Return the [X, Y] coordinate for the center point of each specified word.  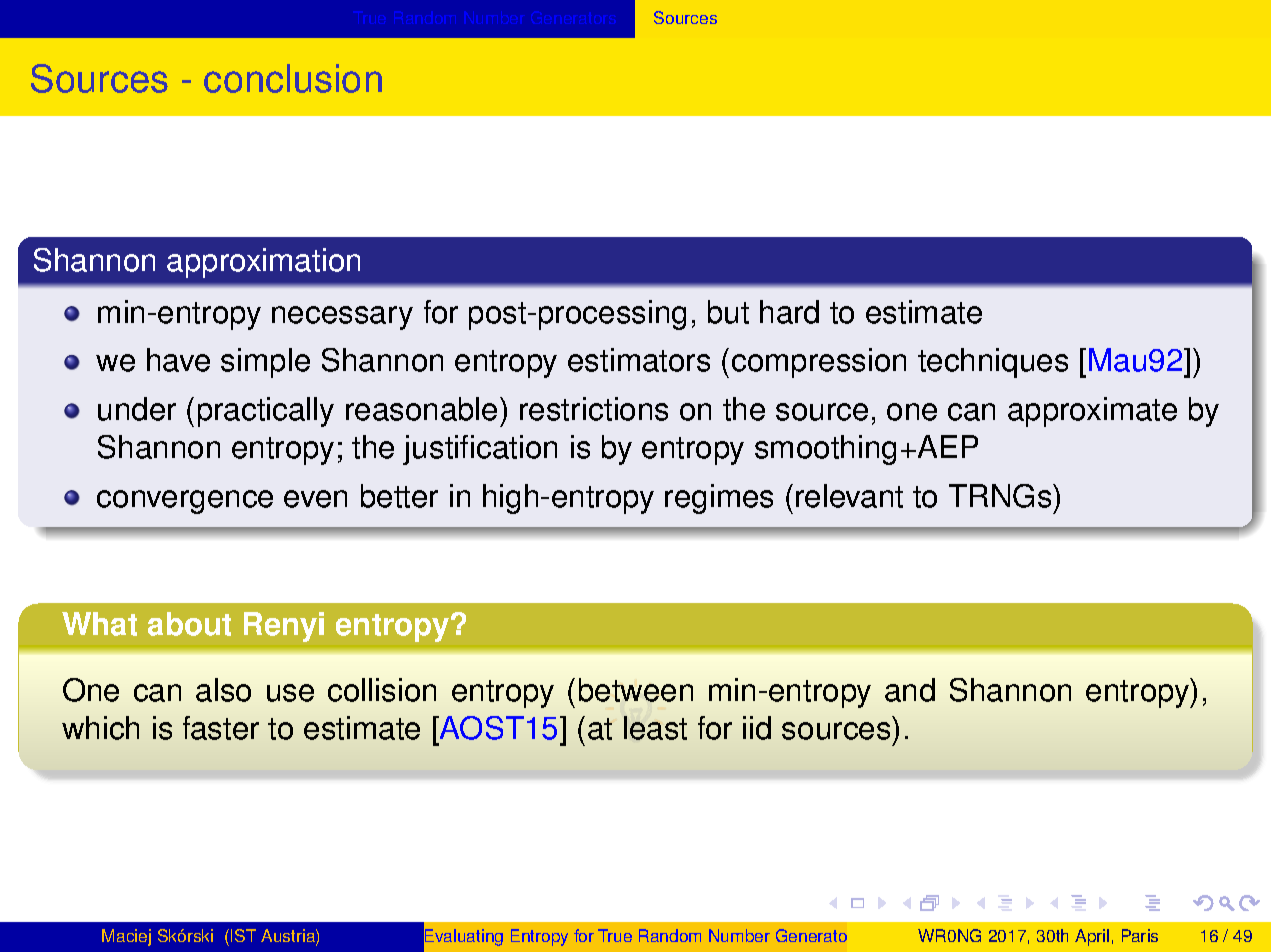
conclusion [293, 78]
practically [266, 412]
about [189, 624]
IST [243, 935]
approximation [263, 263]
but [728, 312]
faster [221, 728]
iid [757, 728]
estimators [639, 360]
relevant [849, 496]
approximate [1092, 412]
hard [789, 312]
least [655, 728]
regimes [719, 499]
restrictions [594, 409]
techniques [993, 363]
